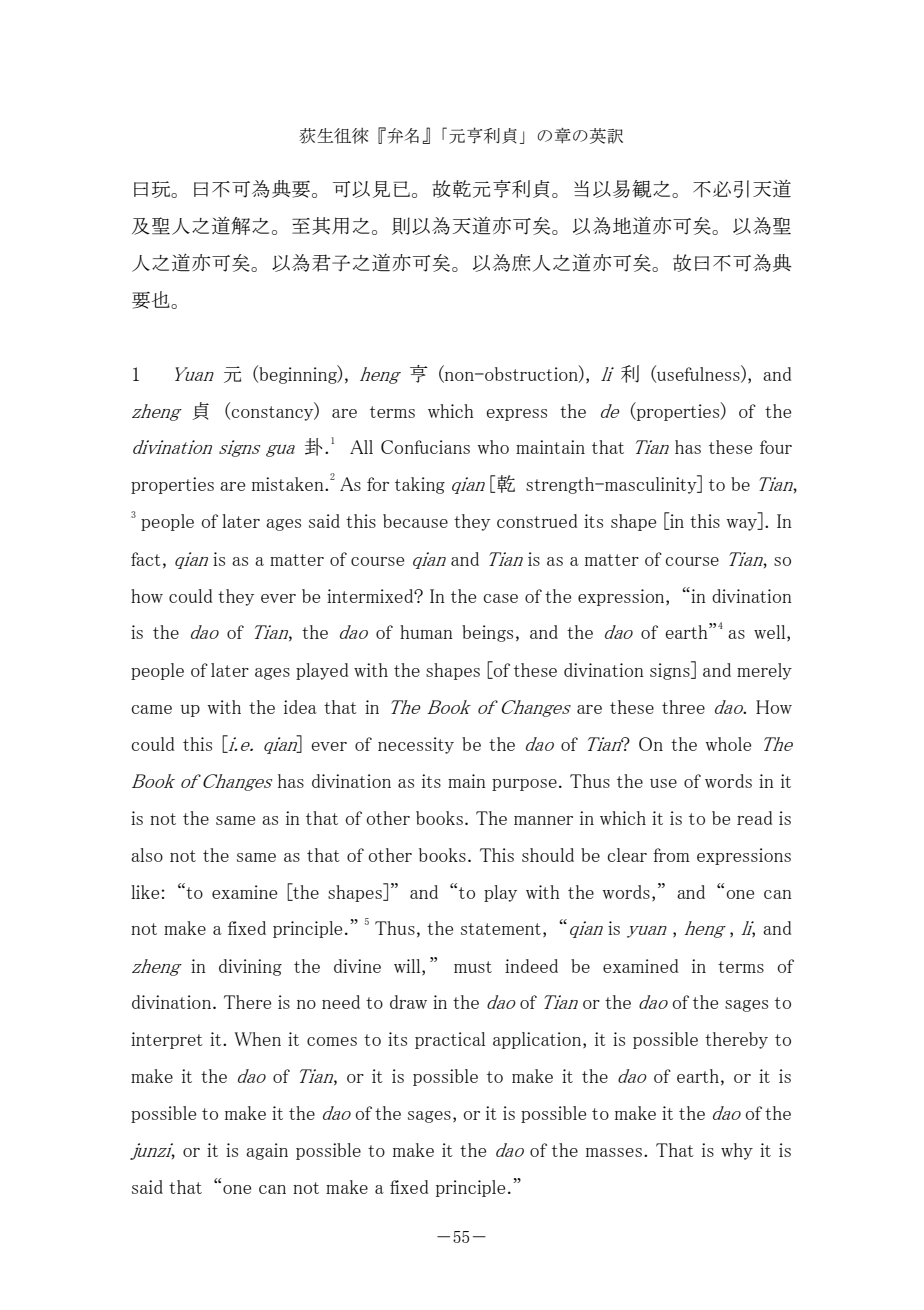 The width and height of the screenshot is (924, 1310). I want to click on four, so click(776, 447).
